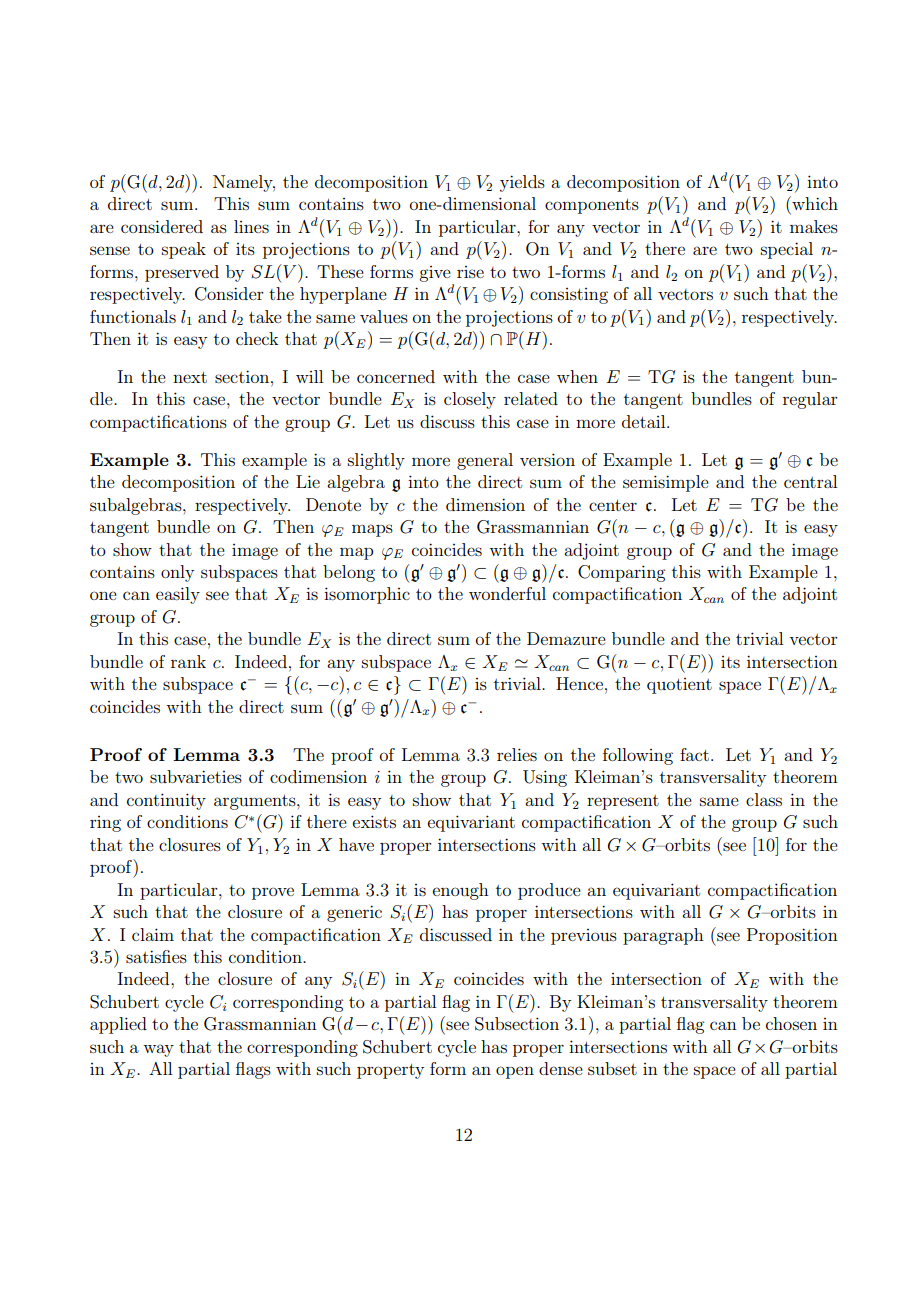 This page has width=924, height=1308. What do you see at coordinates (679, 686) in the page?
I see `quotient` at bounding box center [679, 686].
